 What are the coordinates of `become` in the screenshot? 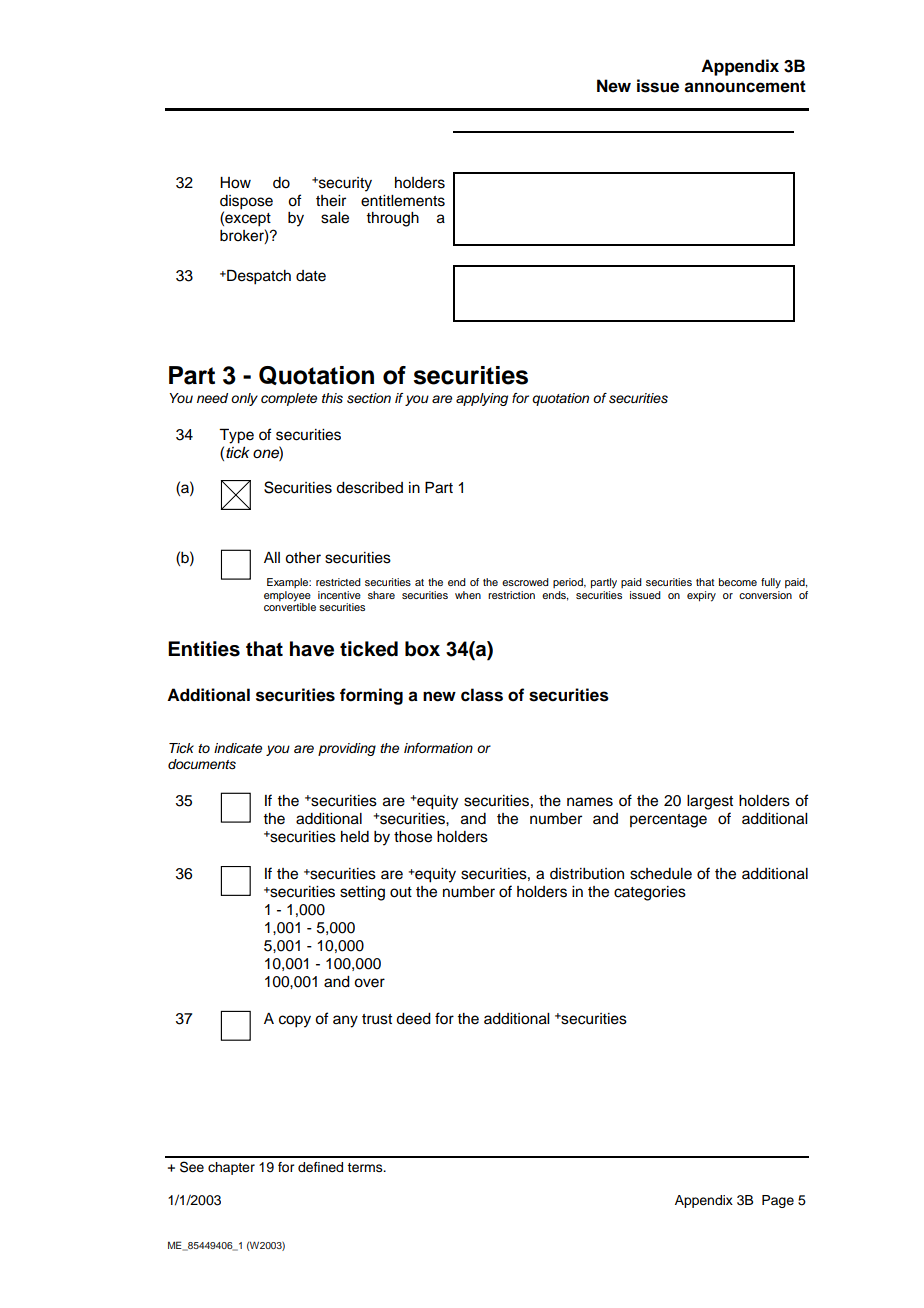 It's located at (738, 582).
